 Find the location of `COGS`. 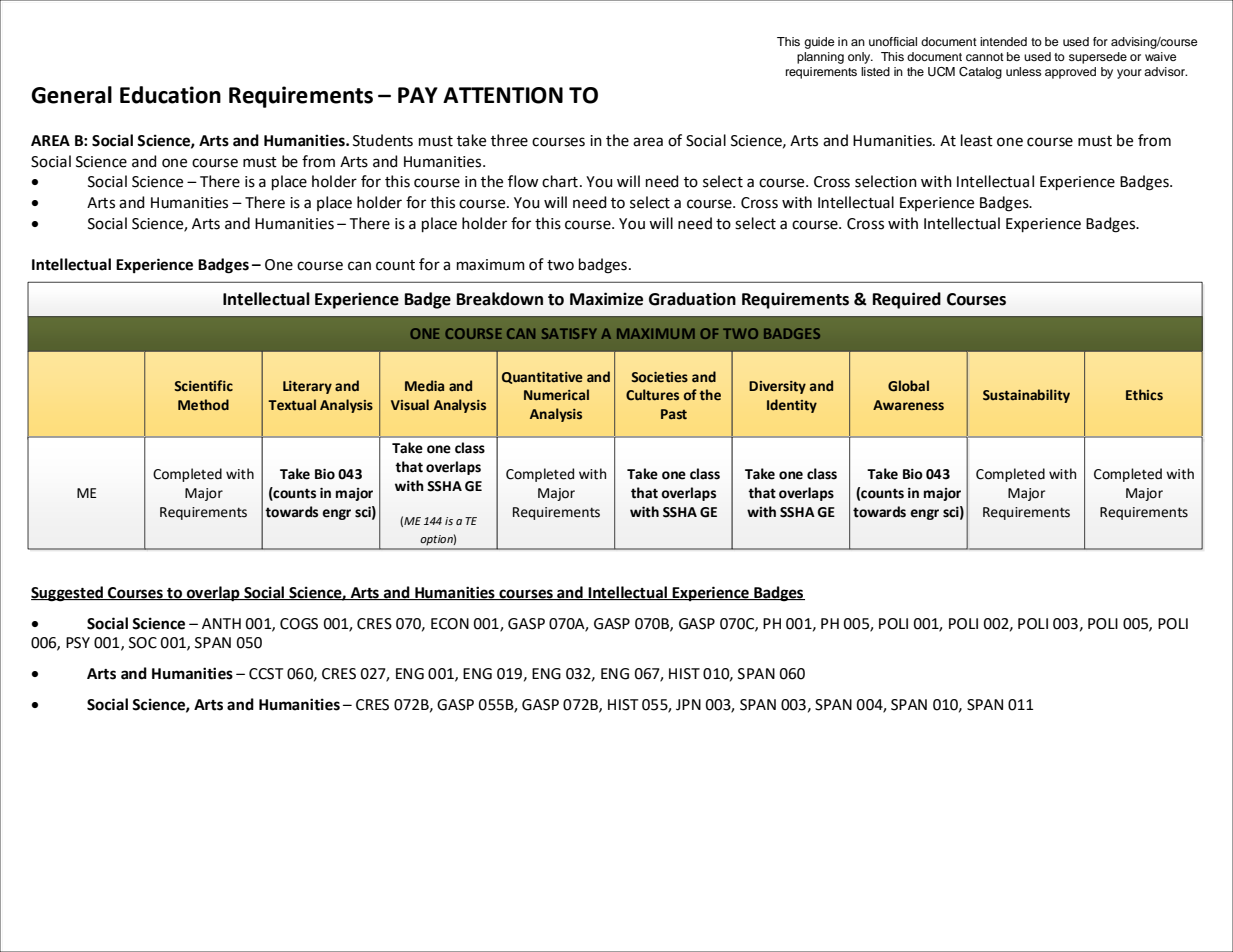

COGS is located at coordinates (299, 624).
